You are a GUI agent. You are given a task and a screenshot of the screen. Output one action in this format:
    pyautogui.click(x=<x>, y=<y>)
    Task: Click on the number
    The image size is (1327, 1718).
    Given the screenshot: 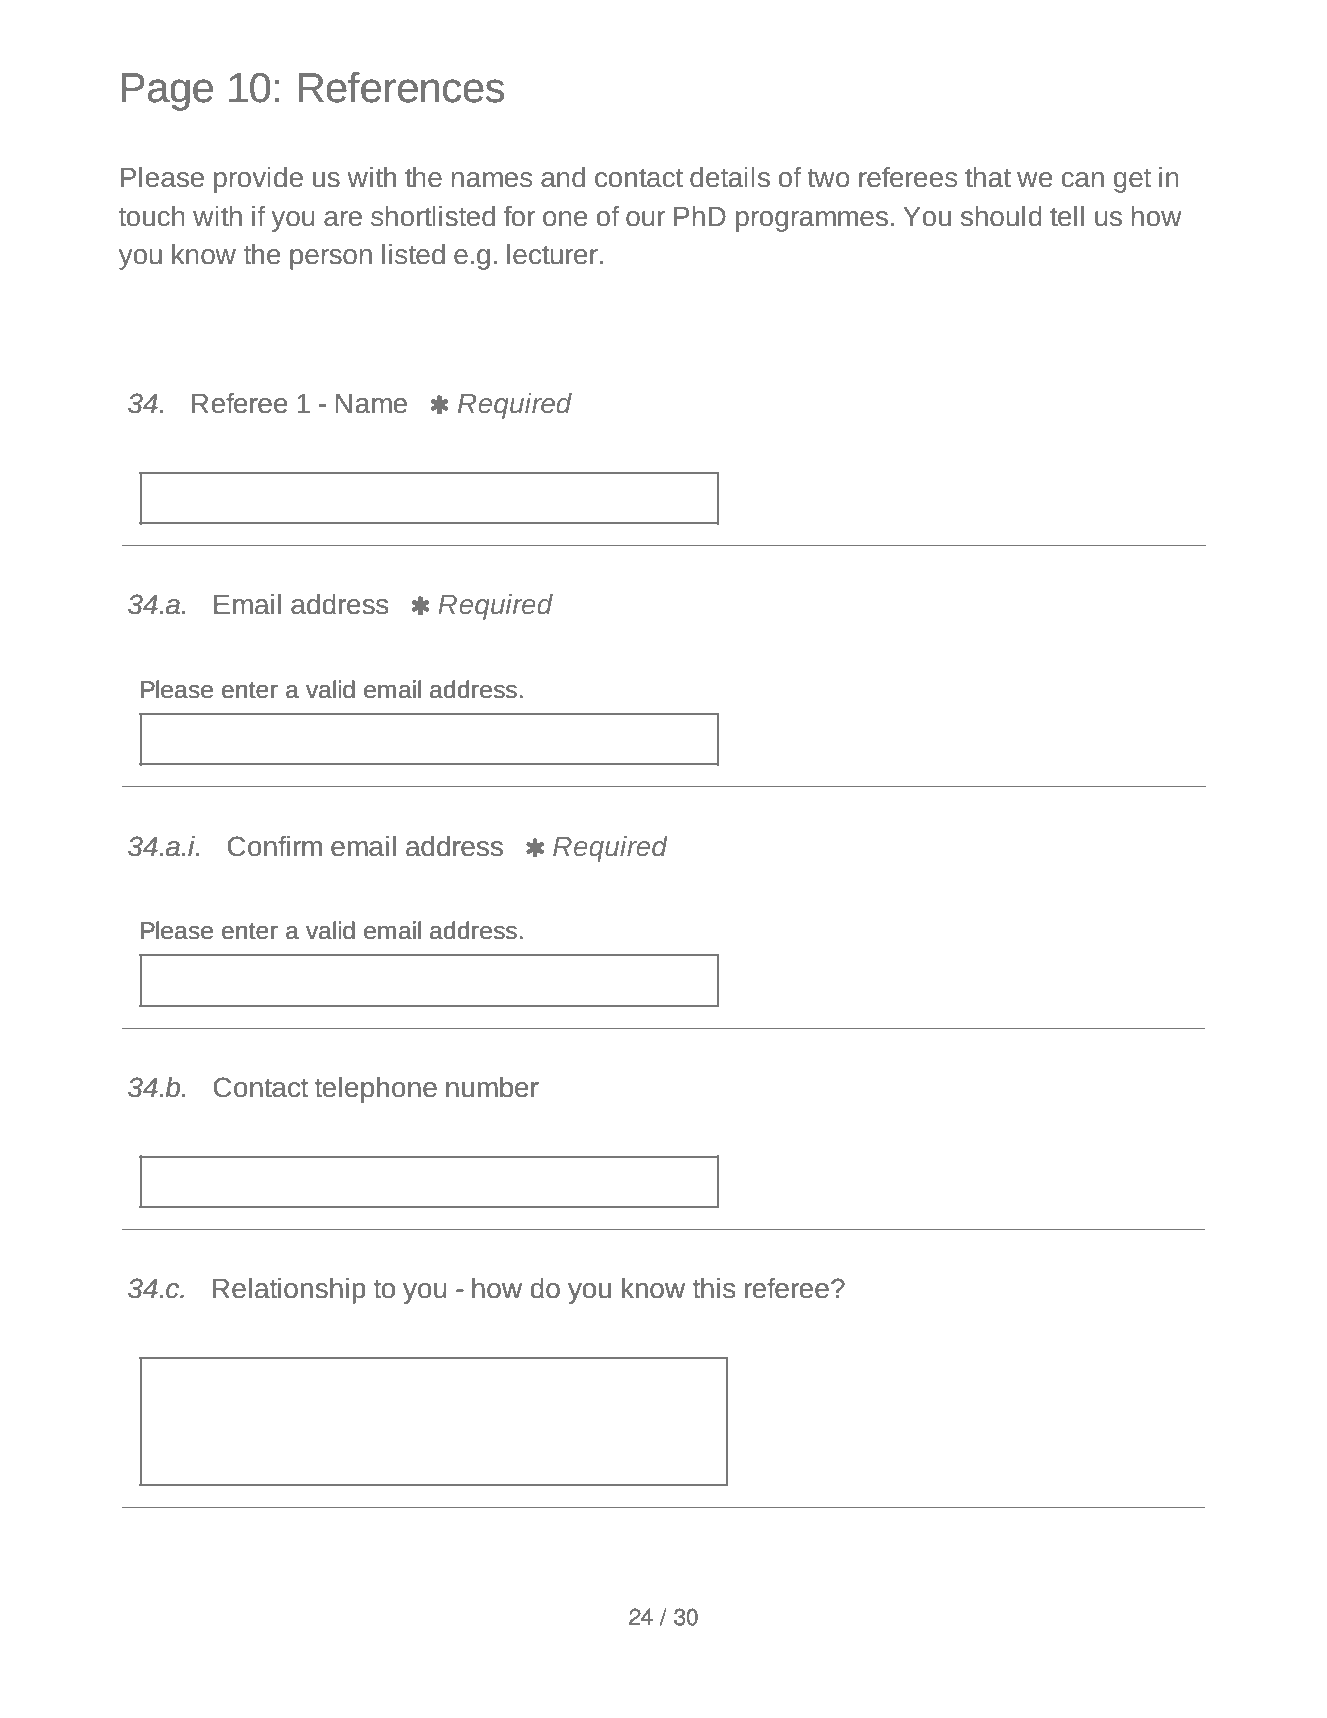 What is the action you would take?
    pyautogui.click(x=492, y=1087)
